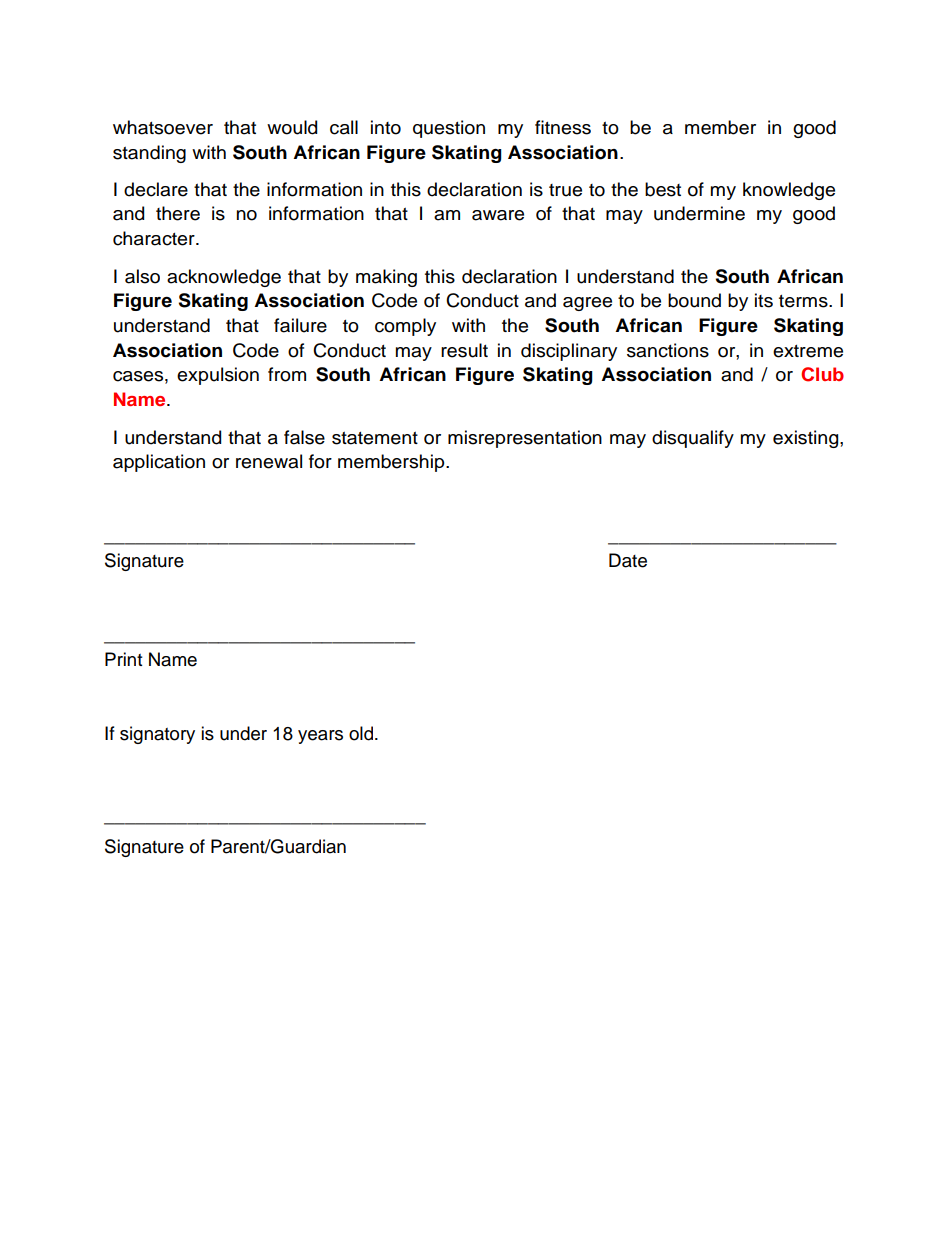 The image size is (952, 1233). Describe the element at coordinates (693, 439) in the screenshot. I see `disqualify` at that location.
